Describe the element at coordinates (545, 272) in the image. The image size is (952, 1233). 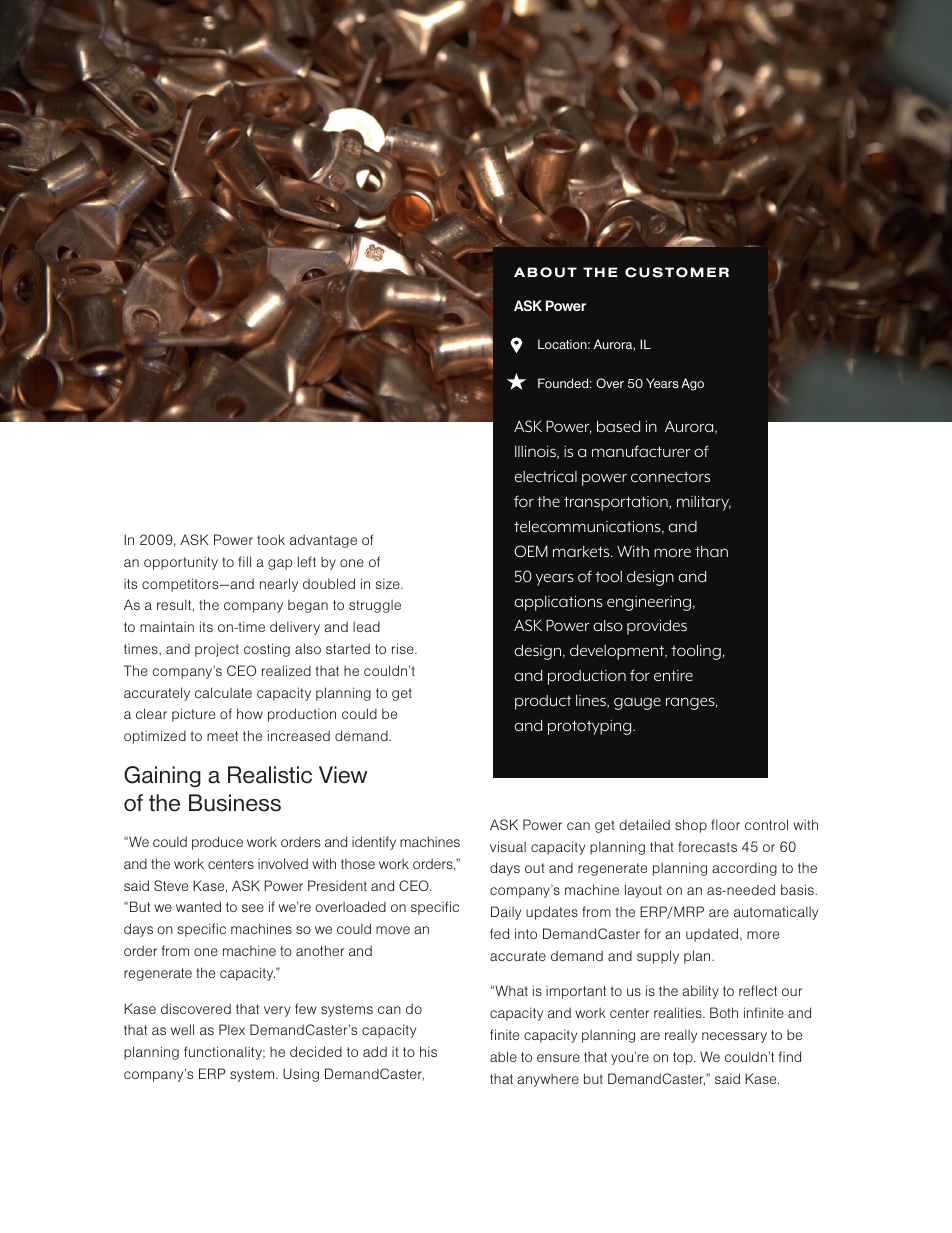
I see `ABOUT` at that location.
